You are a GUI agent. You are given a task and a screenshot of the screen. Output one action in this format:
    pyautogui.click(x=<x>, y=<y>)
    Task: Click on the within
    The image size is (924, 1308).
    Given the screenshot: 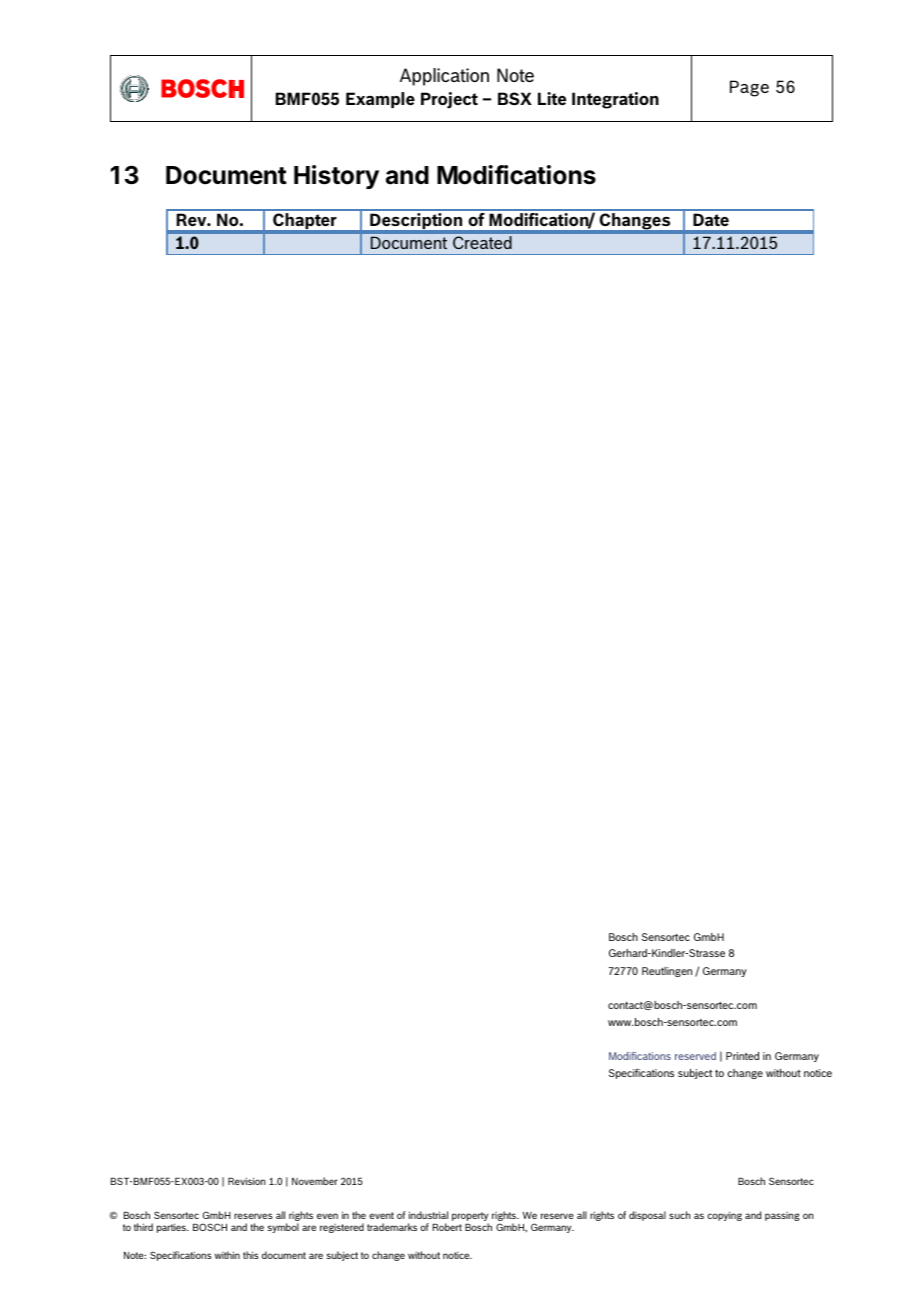 What is the action you would take?
    pyautogui.click(x=227, y=1255)
